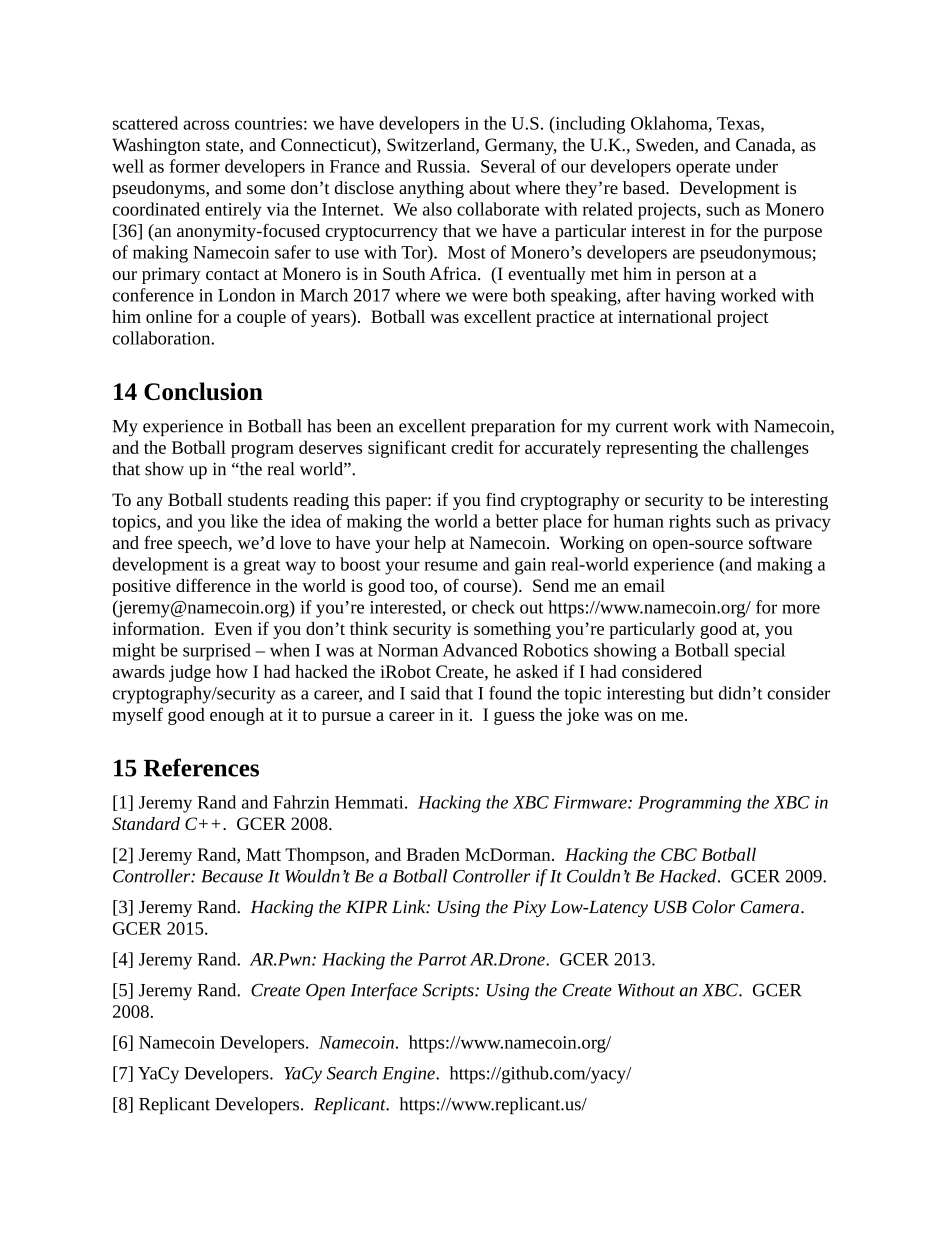 This screenshot has width=952, height=1233. Describe the element at coordinates (703, 169) in the screenshot. I see `operate` at that location.
